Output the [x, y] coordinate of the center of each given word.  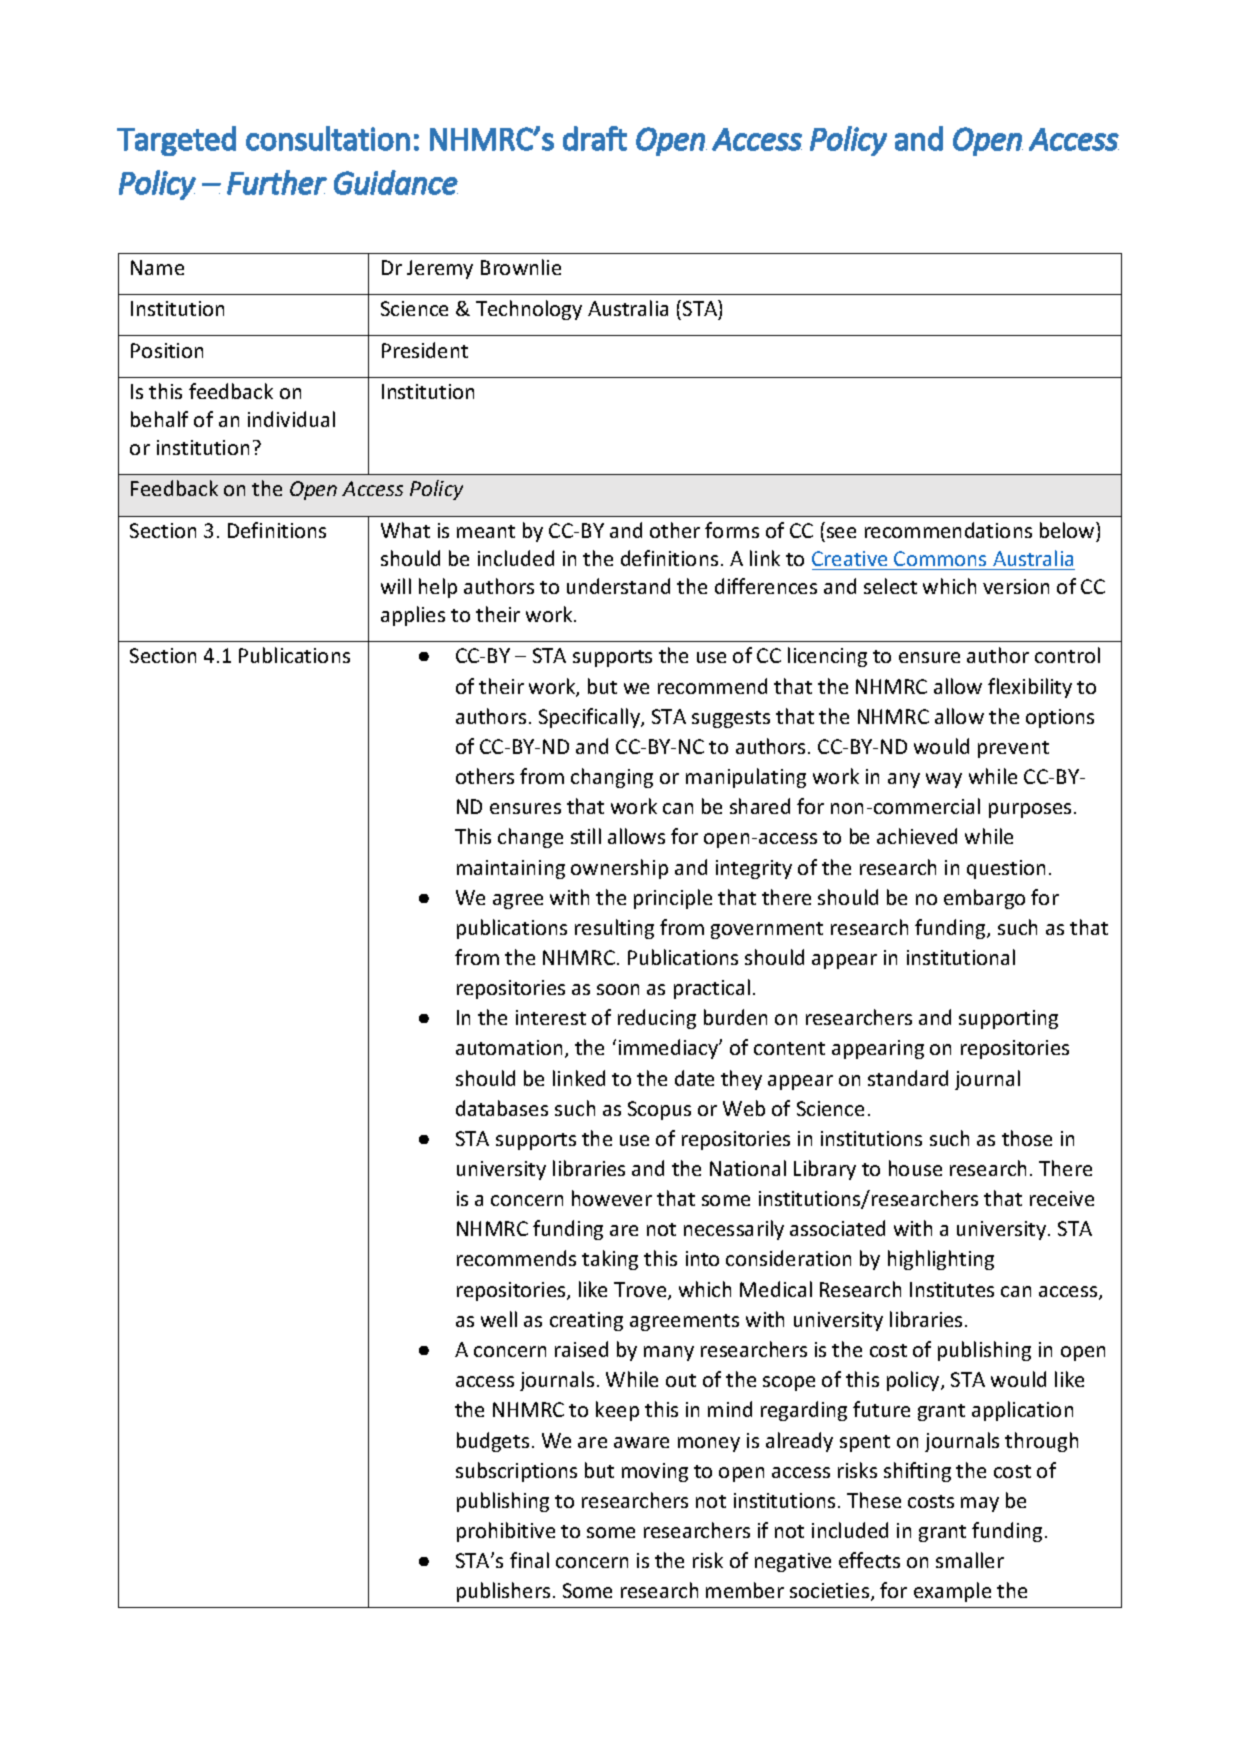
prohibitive [506, 1532]
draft [595, 138]
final [529, 1560]
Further [277, 182]
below [1068, 530]
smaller [970, 1560]
